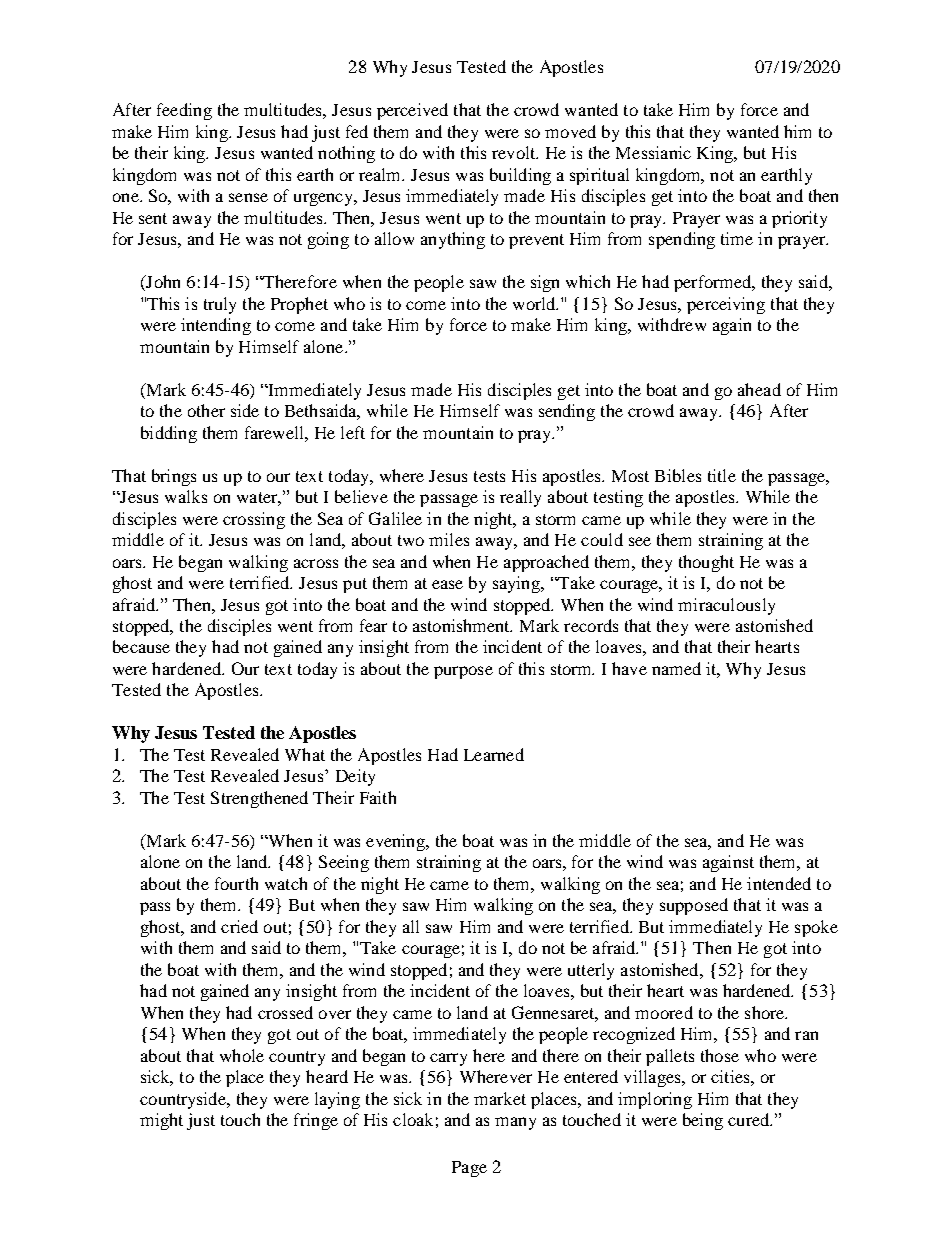  What do you see at coordinates (161, 1121) in the screenshot?
I see `might` at bounding box center [161, 1121].
